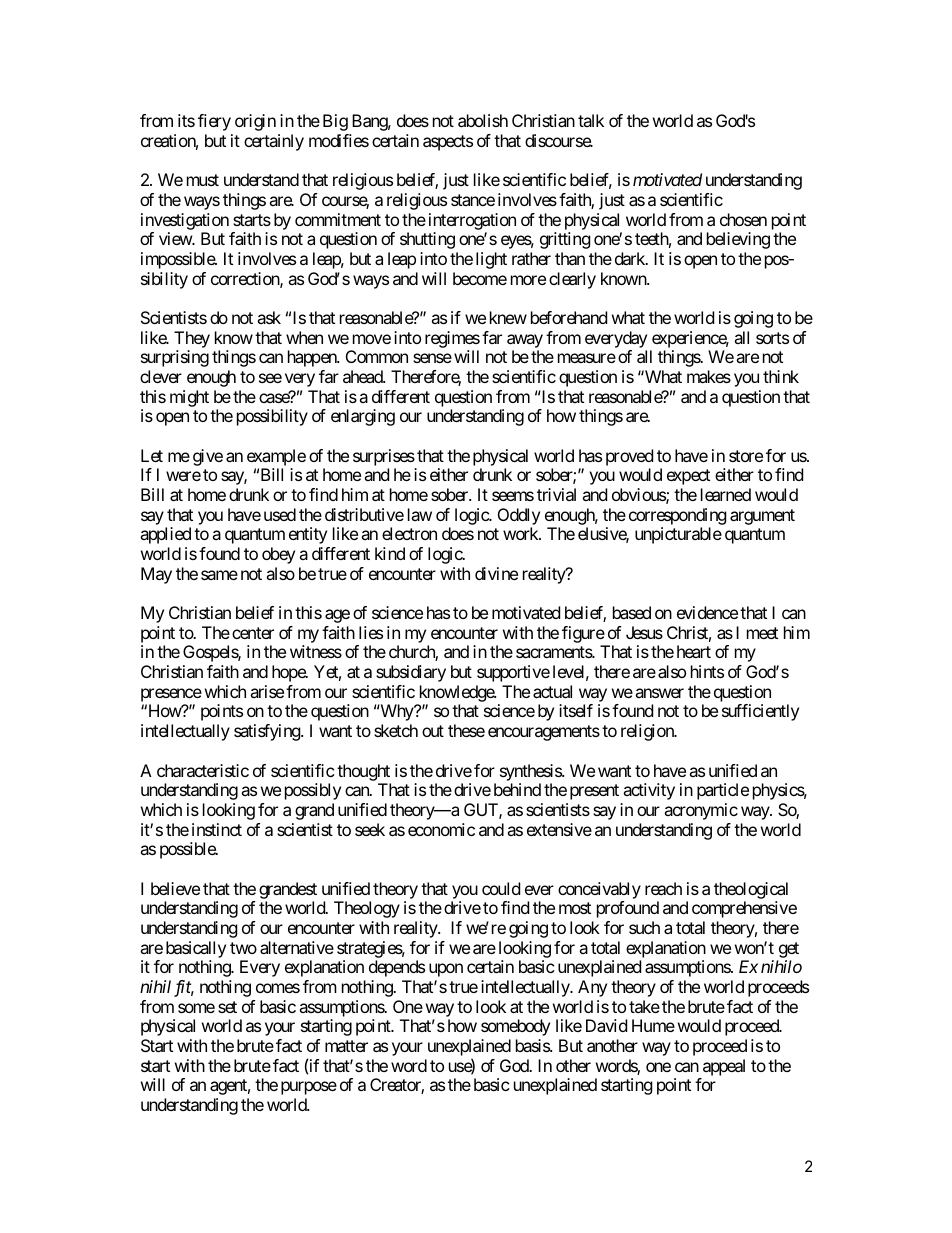 The height and width of the screenshot is (1233, 952). I want to click on aspects, so click(448, 143).
